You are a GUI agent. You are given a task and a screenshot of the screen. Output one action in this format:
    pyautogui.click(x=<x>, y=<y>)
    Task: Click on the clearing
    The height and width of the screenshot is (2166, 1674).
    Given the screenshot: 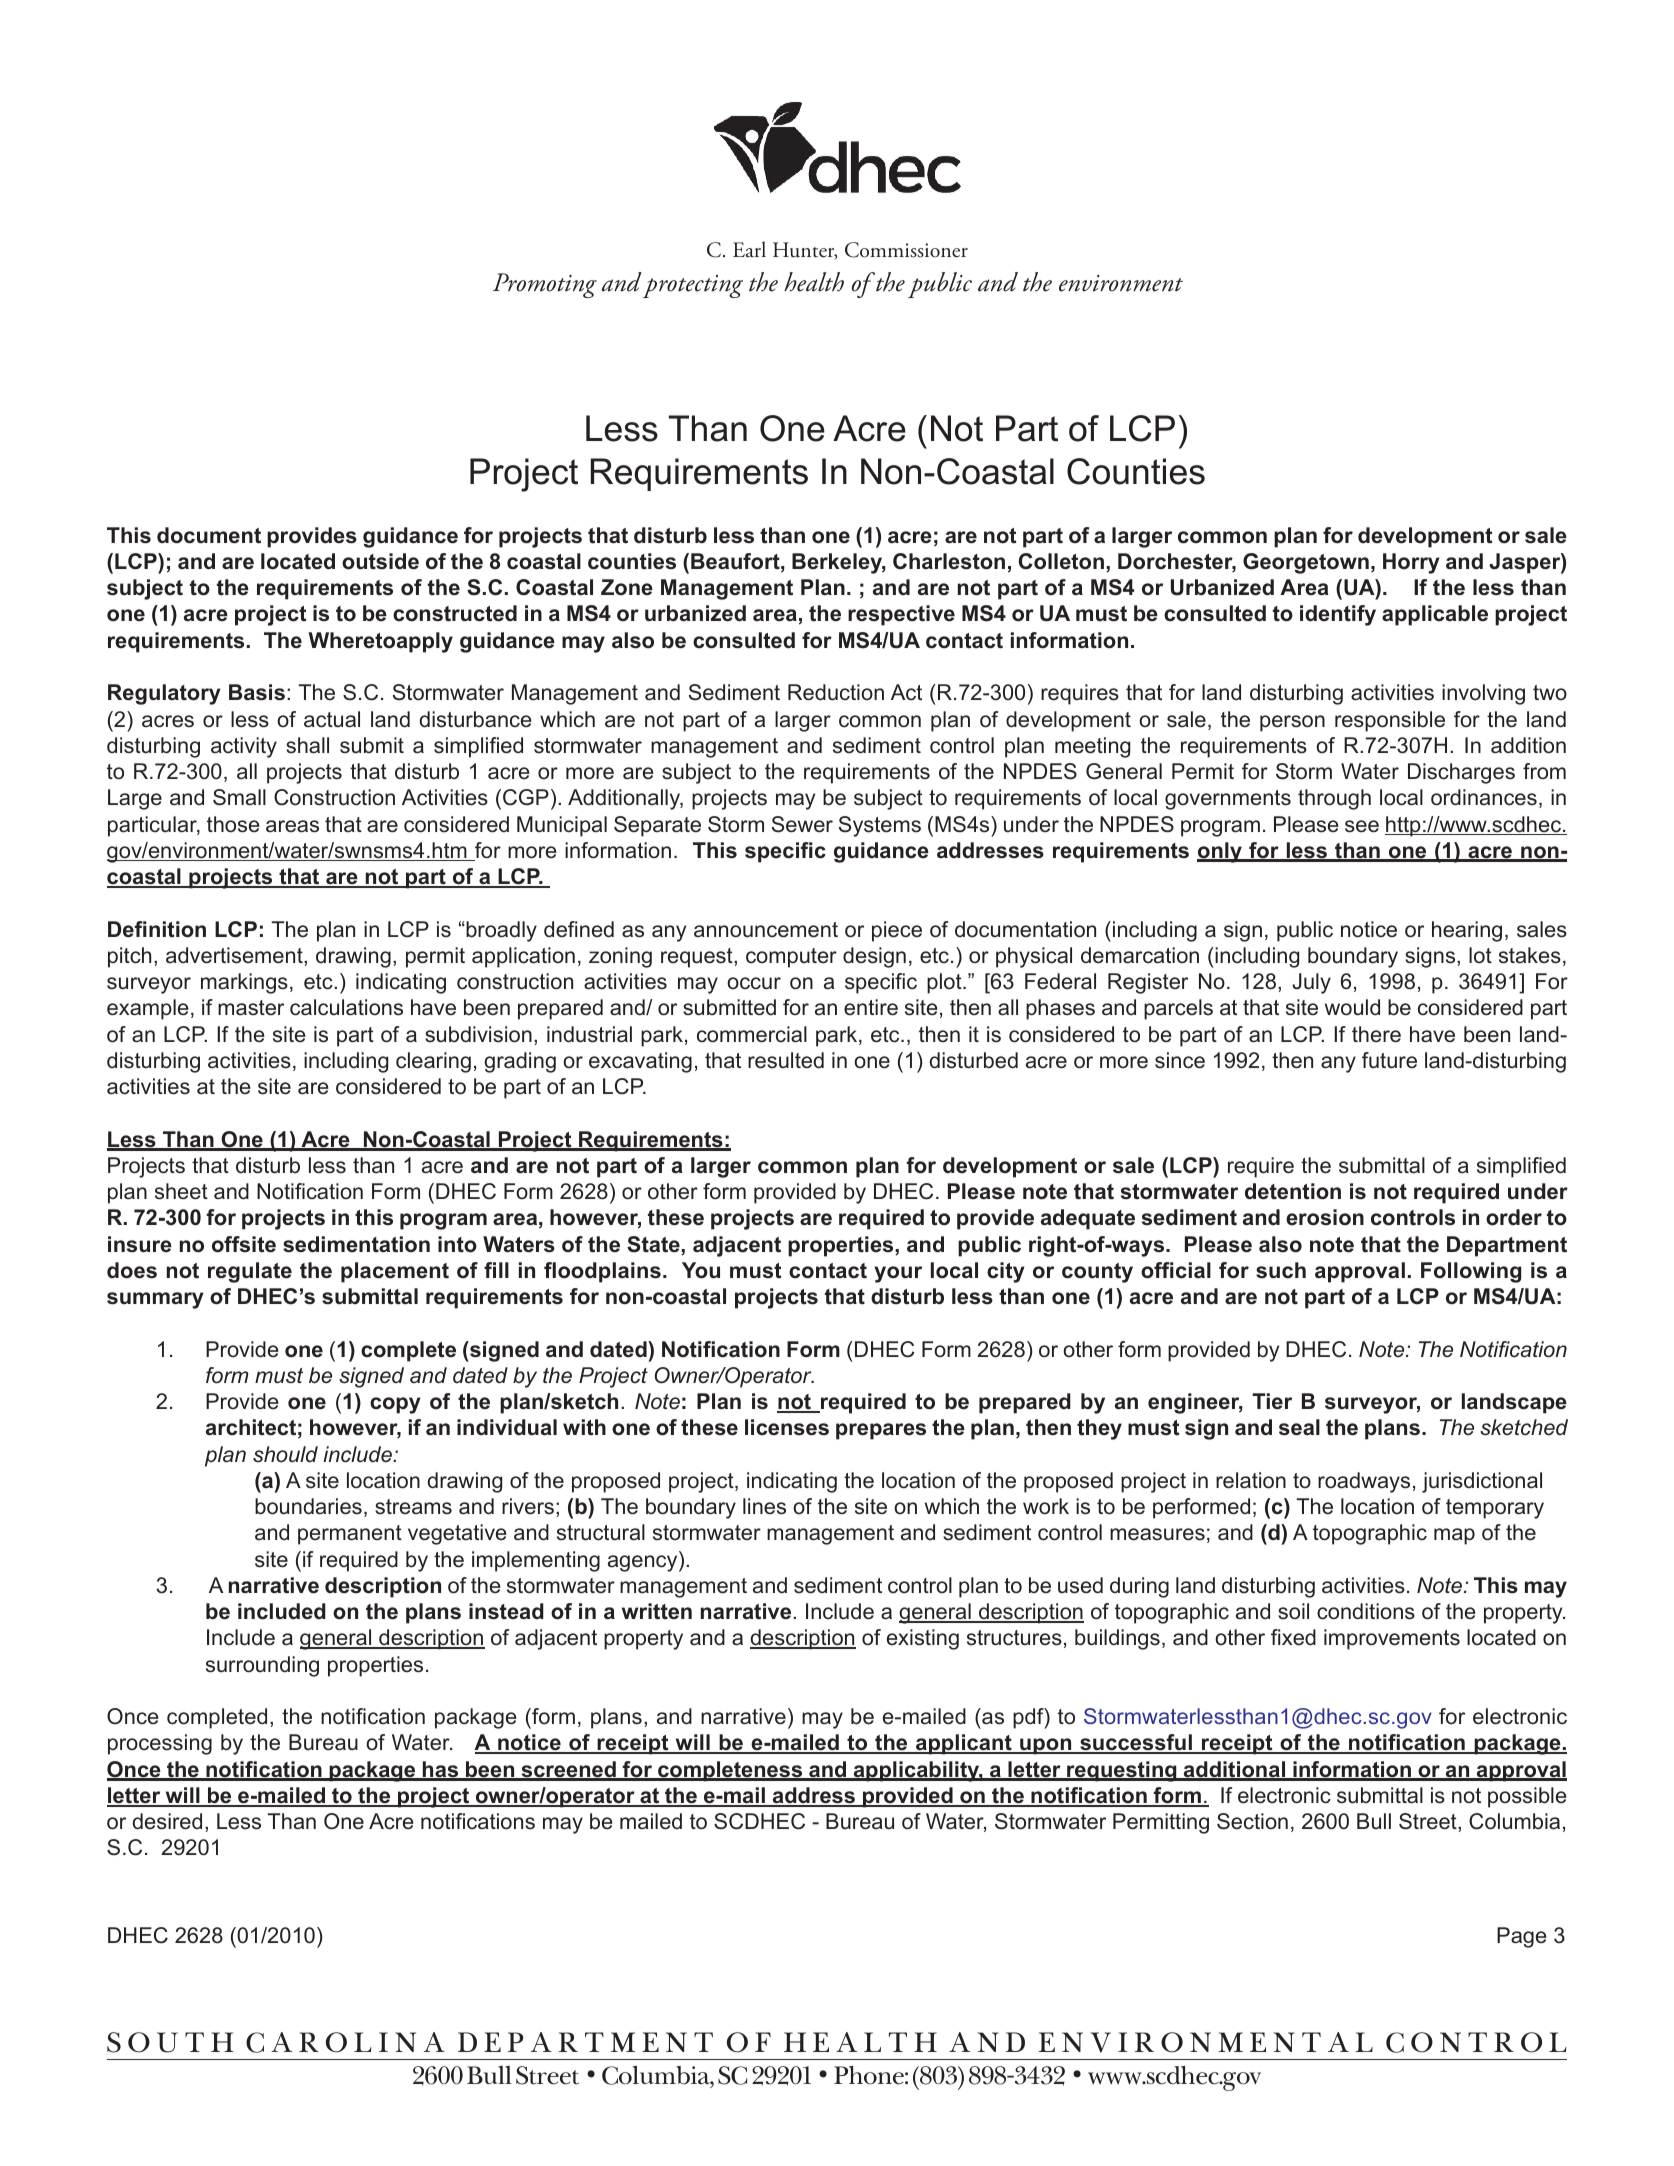 What is the action you would take?
    pyautogui.click(x=433, y=1062)
